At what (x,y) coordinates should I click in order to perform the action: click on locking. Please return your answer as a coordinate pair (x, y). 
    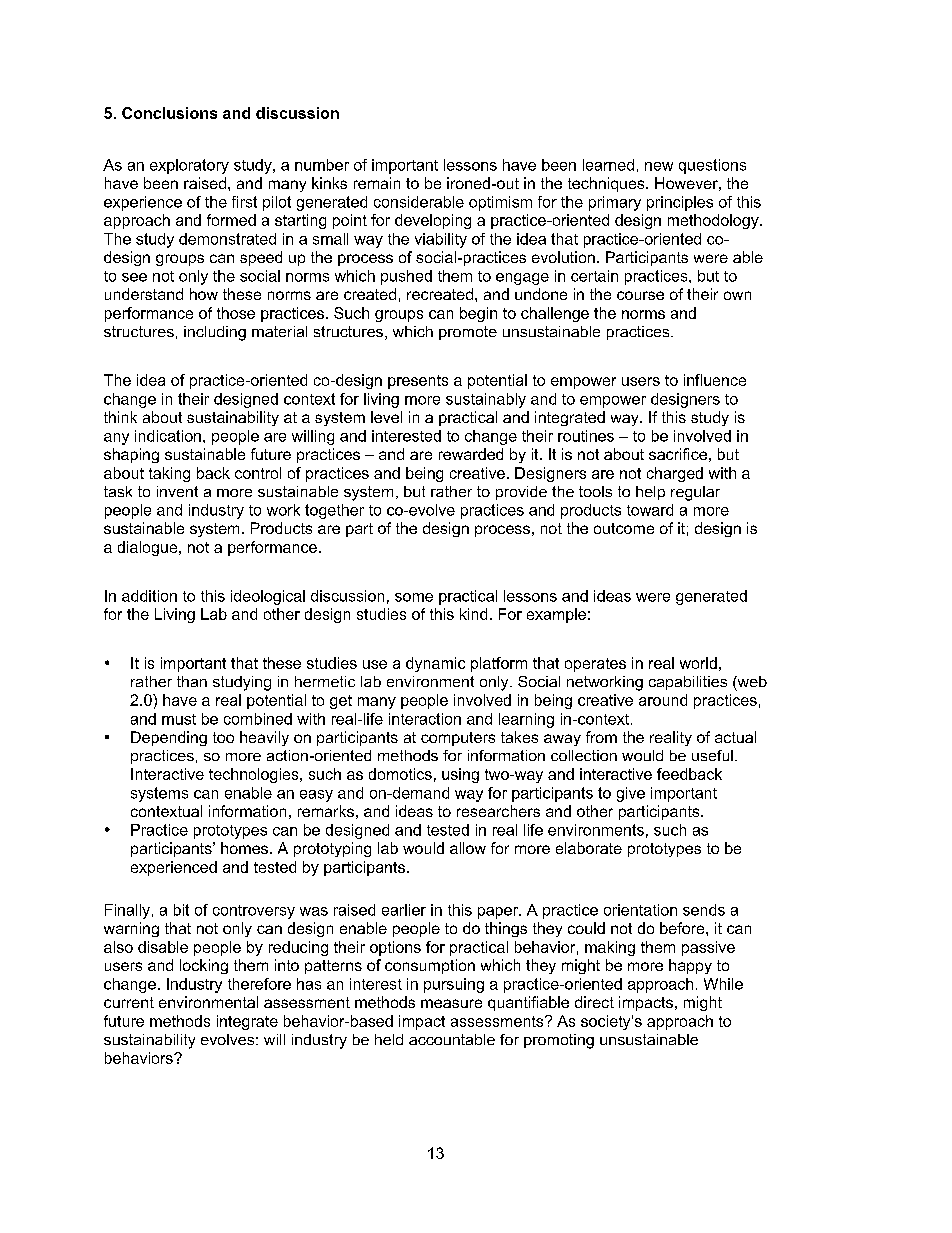
    Looking at the image, I should click on (204, 966).
